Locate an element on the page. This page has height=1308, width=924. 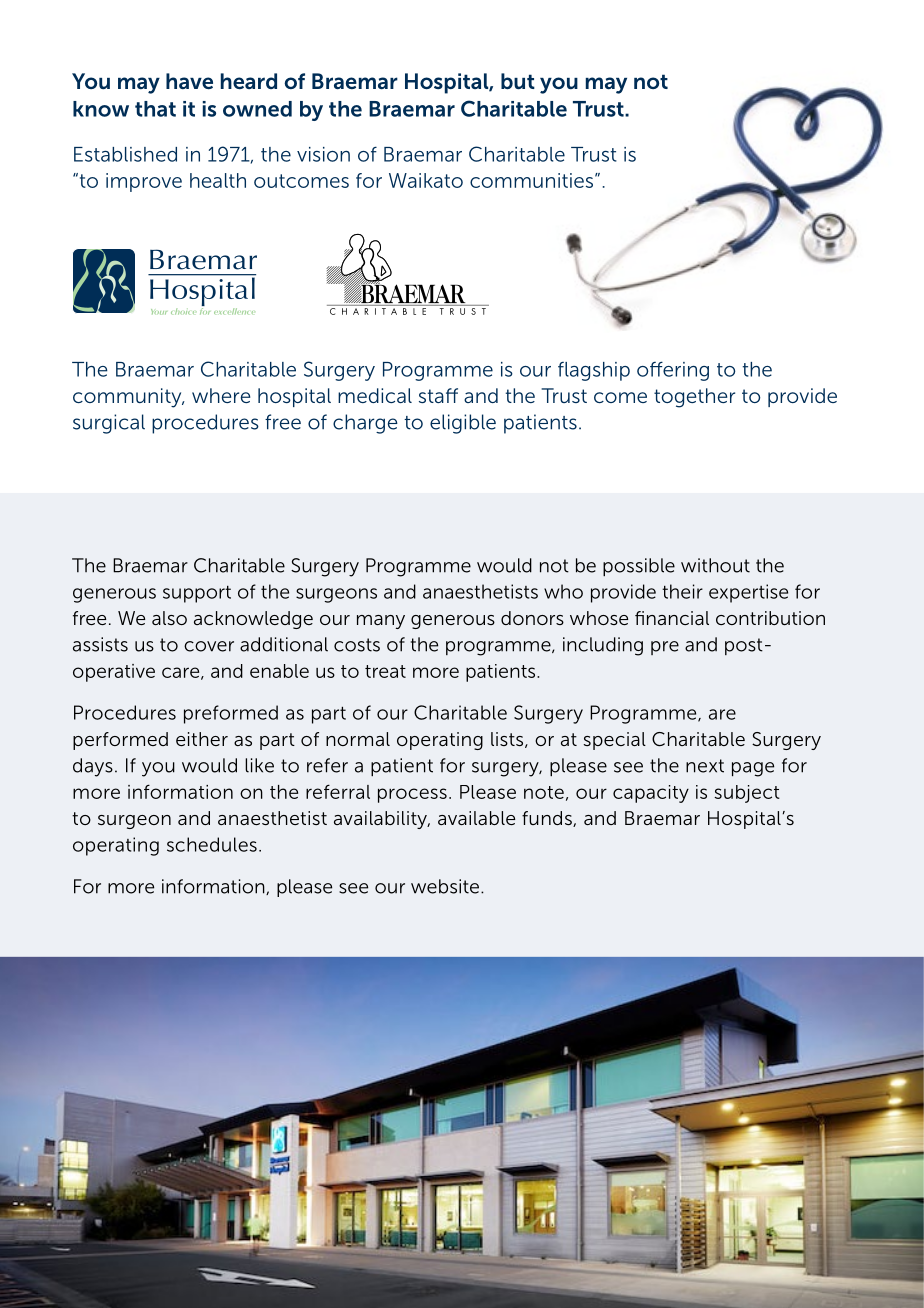
financial is located at coordinates (672, 618).
